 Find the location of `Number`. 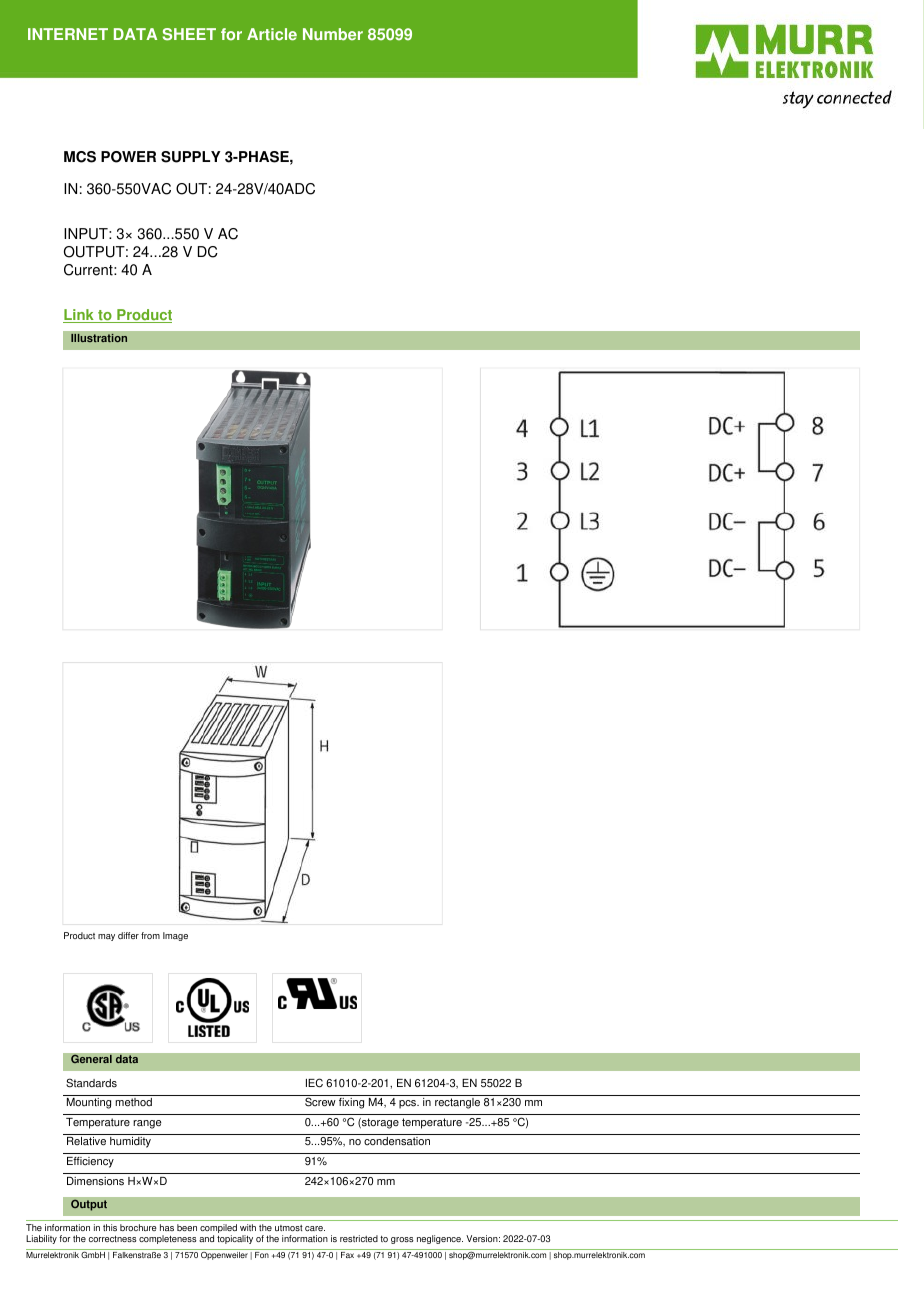

Number is located at coordinates (333, 34).
